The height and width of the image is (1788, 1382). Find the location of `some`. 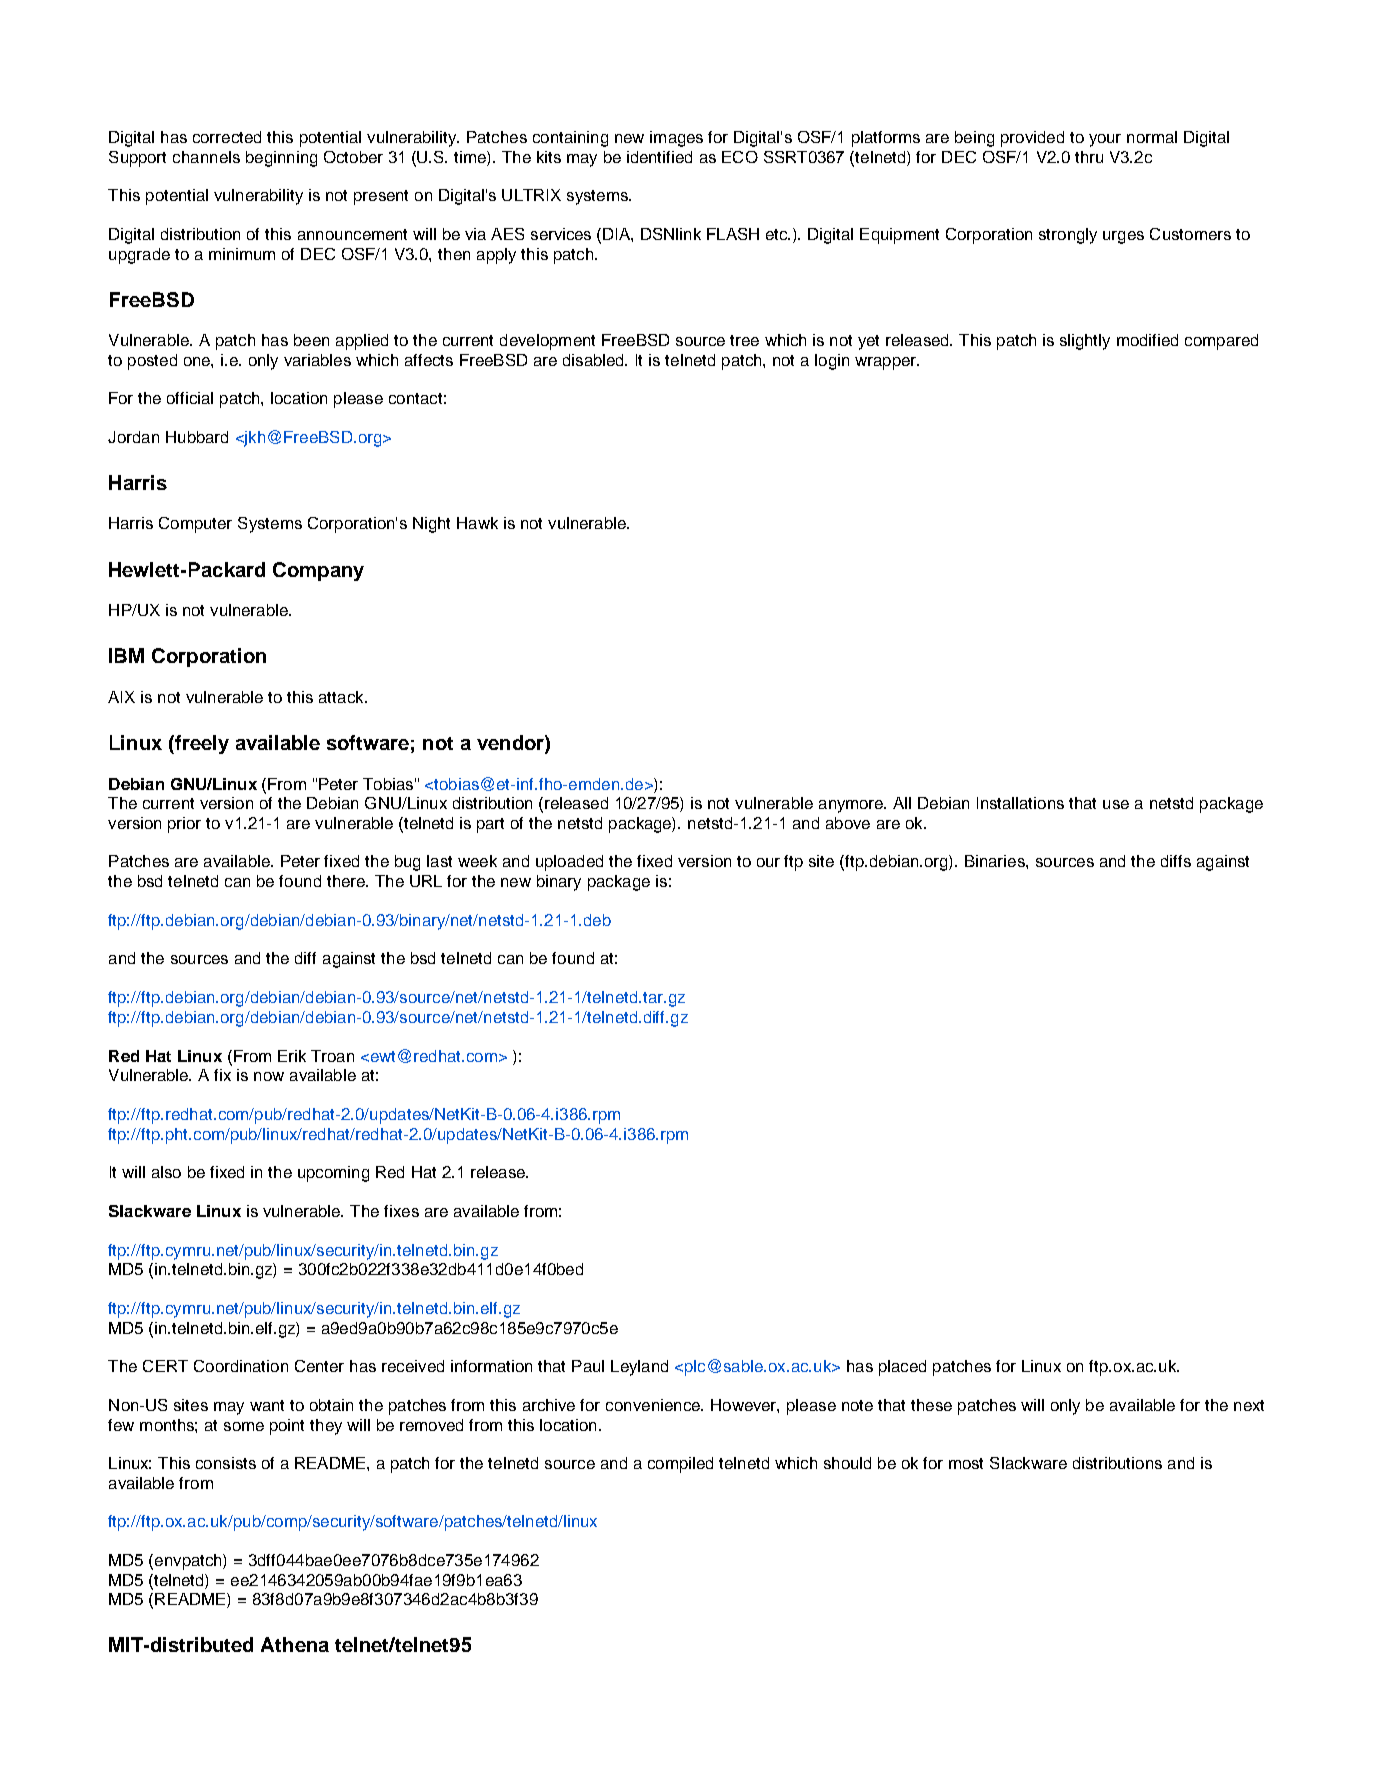

some is located at coordinates (244, 1426).
